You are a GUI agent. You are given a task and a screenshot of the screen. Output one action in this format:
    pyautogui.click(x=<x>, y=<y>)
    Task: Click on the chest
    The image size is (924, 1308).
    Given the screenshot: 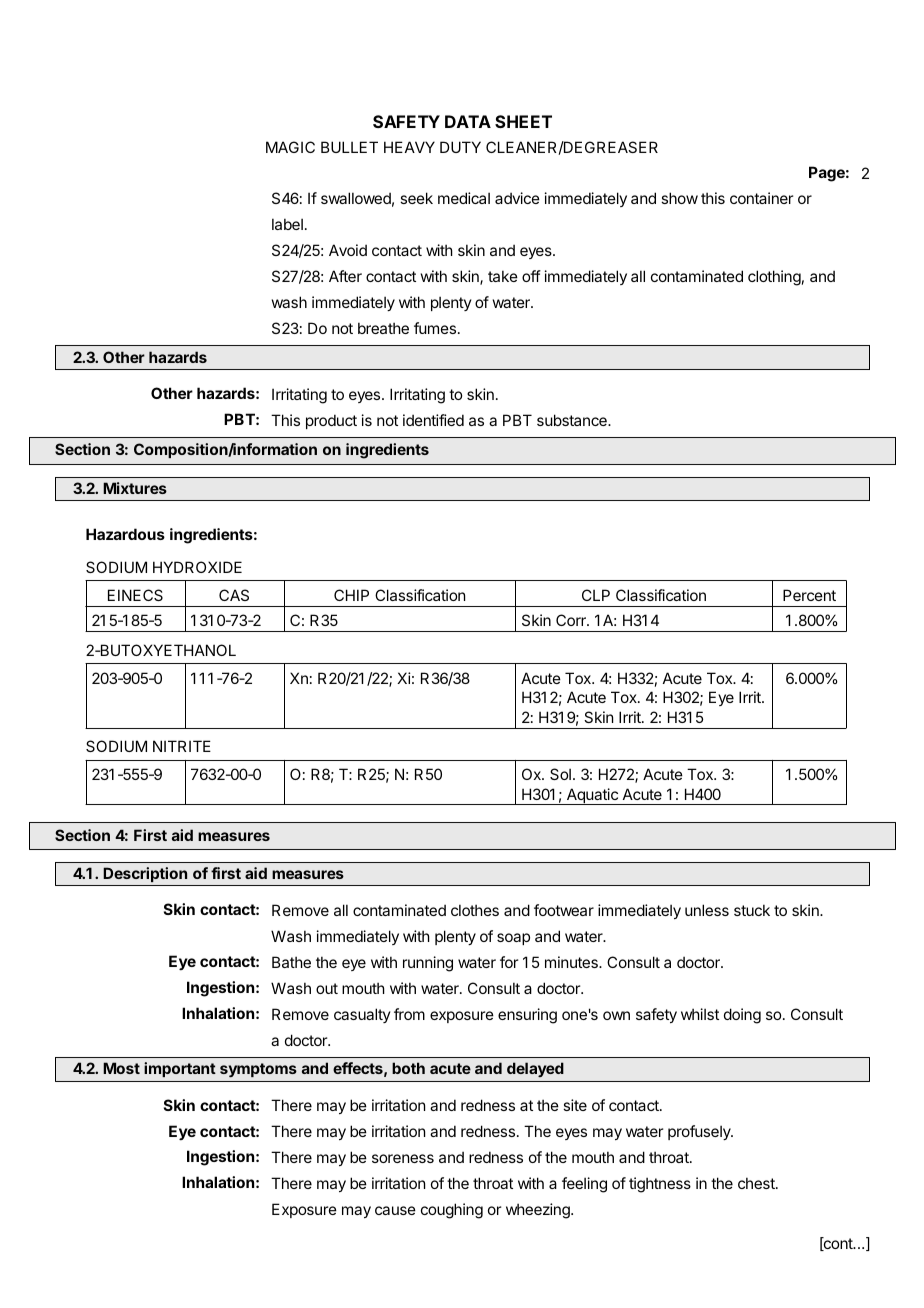 What is the action you would take?
    pyautogui.click(x=757, y=1183)
